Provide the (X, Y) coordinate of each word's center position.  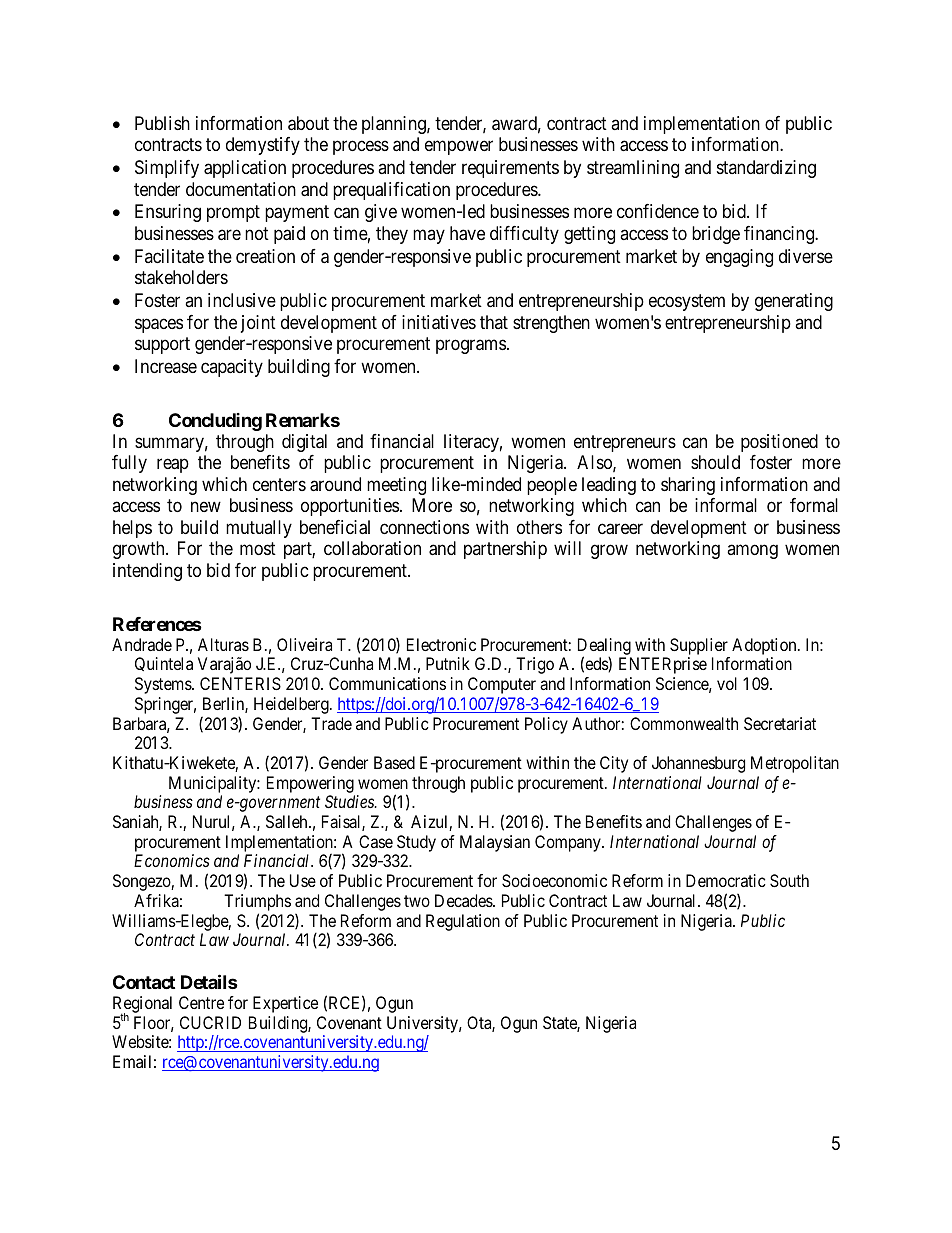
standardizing (766, 169)
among (752, 552)
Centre (201, 1002)
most (258, 549)
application (245, 169)
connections (424, 527)
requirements (510, 169)
